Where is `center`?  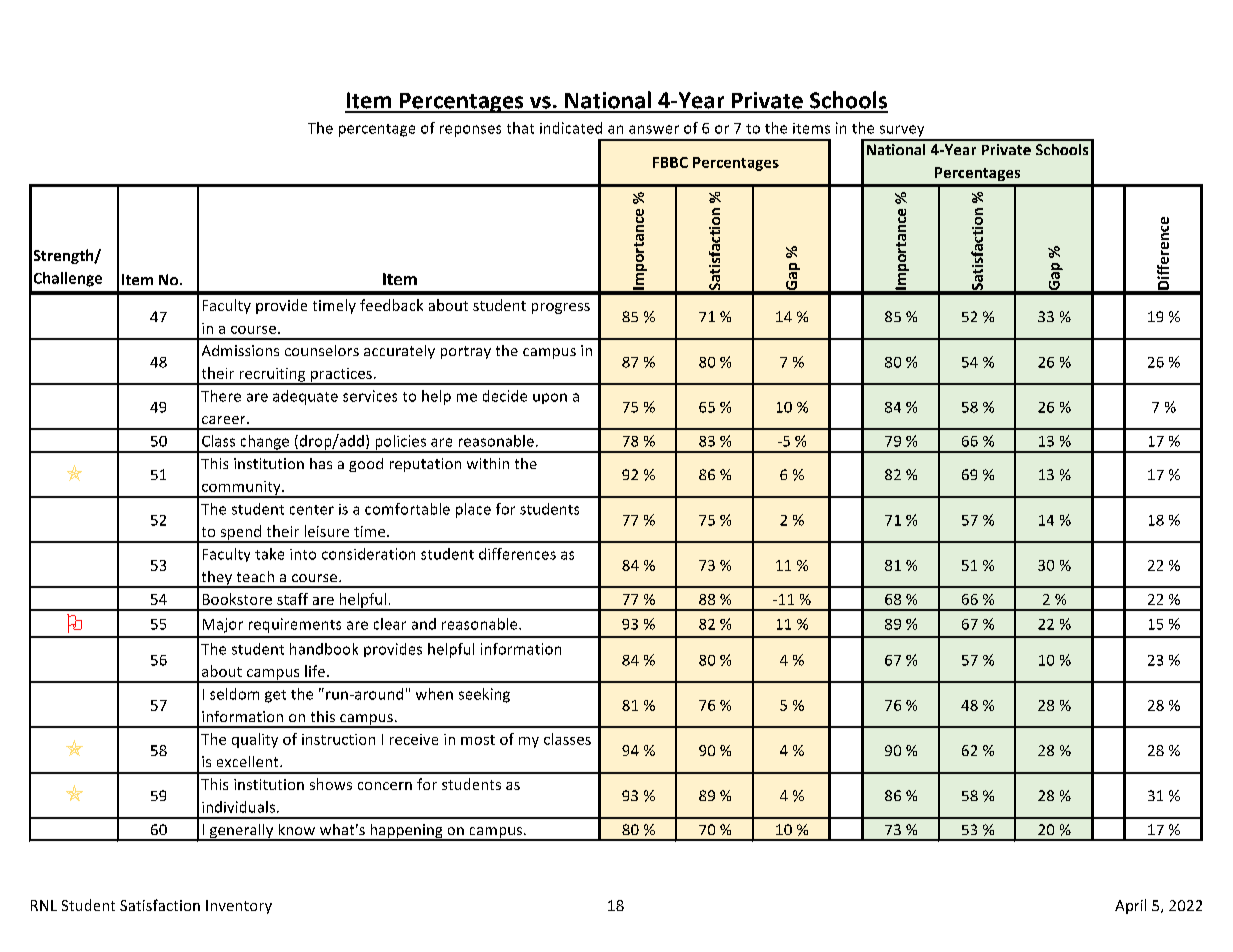
center is located at coordinates (312, 510).
